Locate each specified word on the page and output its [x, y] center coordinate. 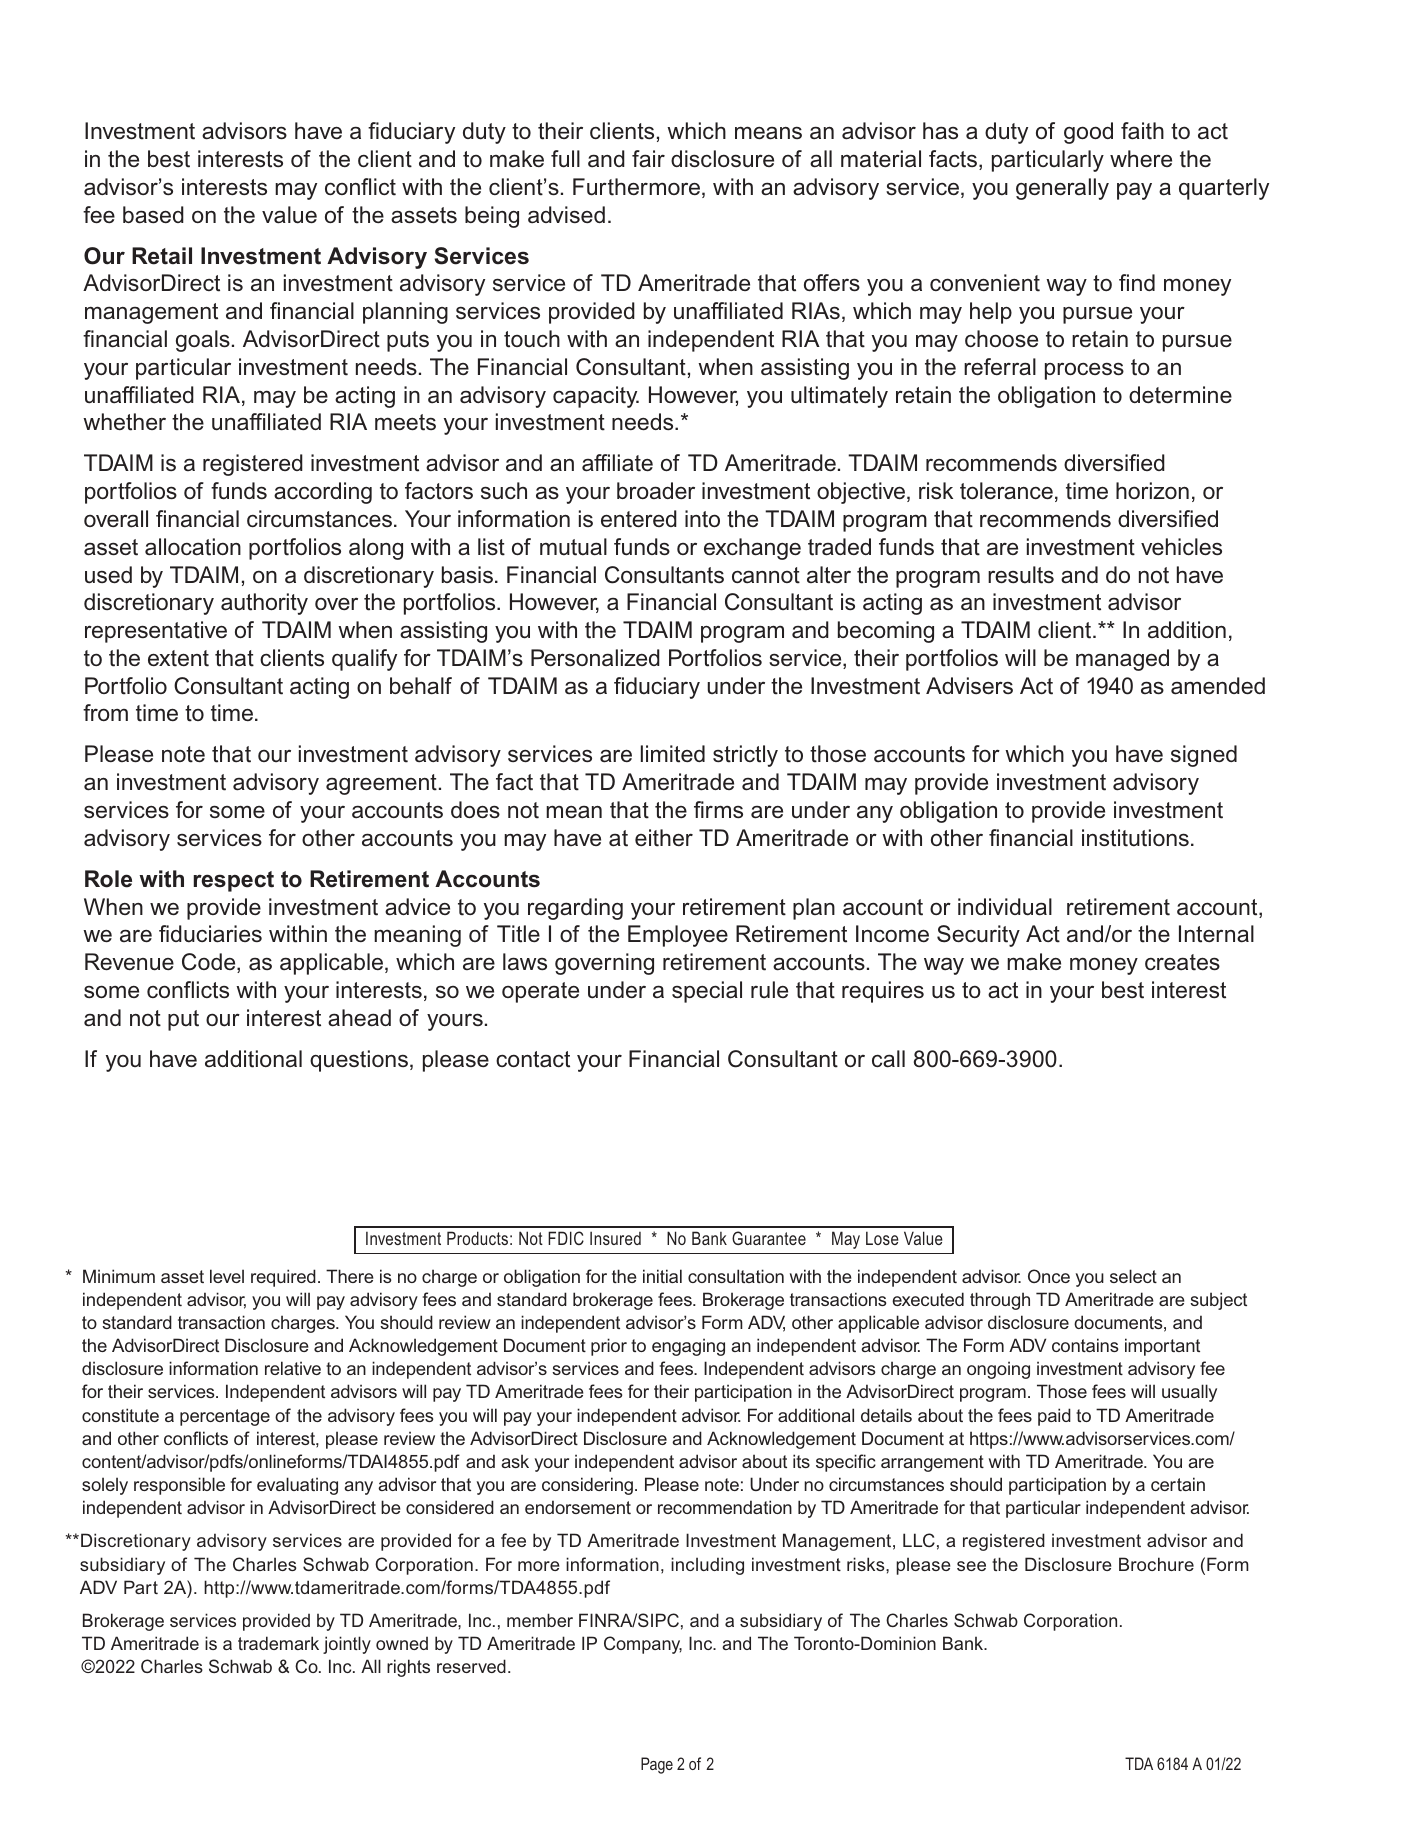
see [971, 1566]
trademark [278, 1643]
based [153, 215]
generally [1062, 189]
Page [657, 1765]
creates [1182, 962]
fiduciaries [210, 934]
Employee [678, 936]
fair [648, 159]
